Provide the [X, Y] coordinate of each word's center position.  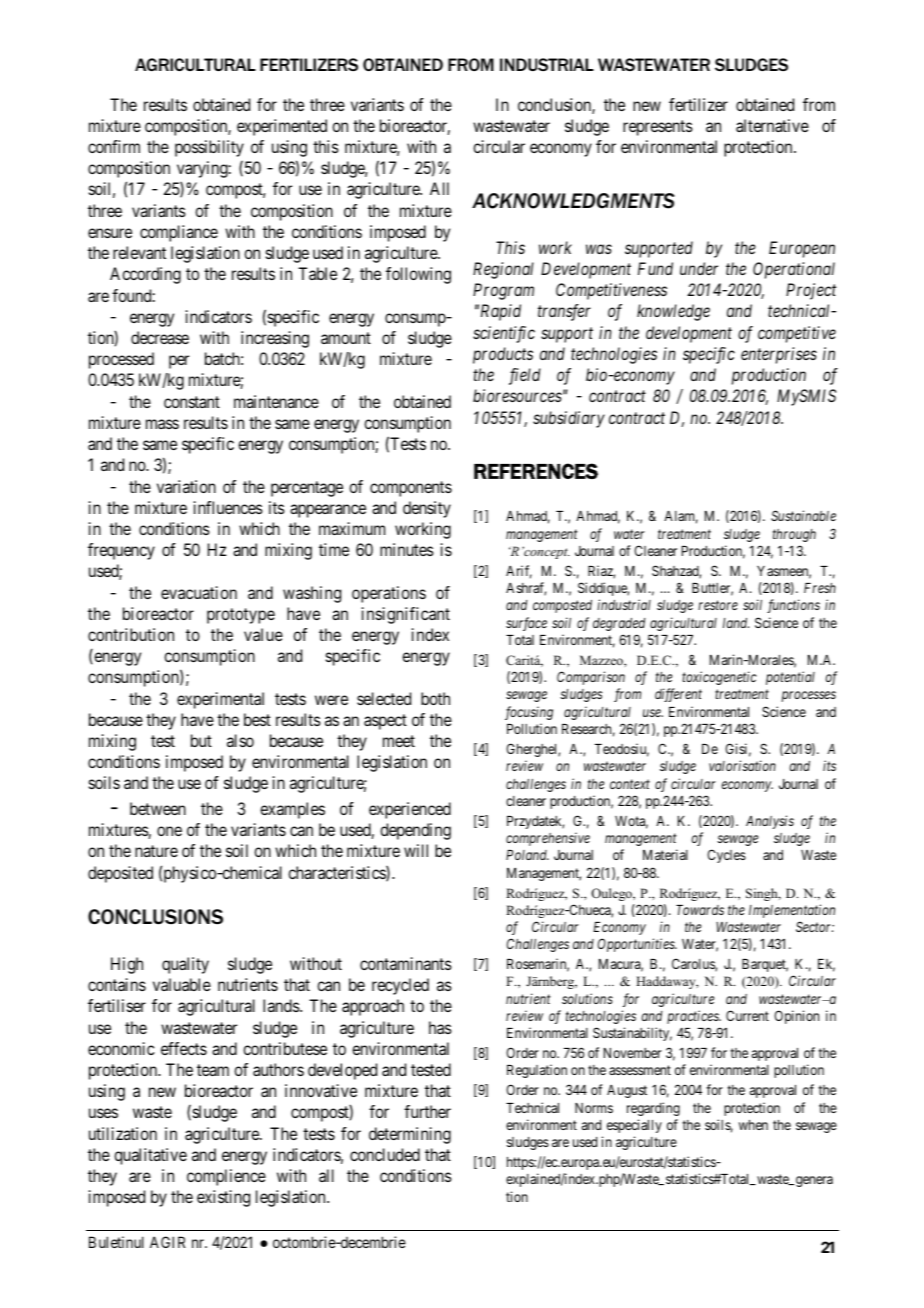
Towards [700, 910]
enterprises [779, 355]
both [435, 698]
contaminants [406, 963]
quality [185, 965]
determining [410, 1135]
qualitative [150, 1156]
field [525, 376]
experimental [220, 700]
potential [790, 678]
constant [192, 402]
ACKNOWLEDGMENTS [573, 201]
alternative [772, 125]
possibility [209, 148]
